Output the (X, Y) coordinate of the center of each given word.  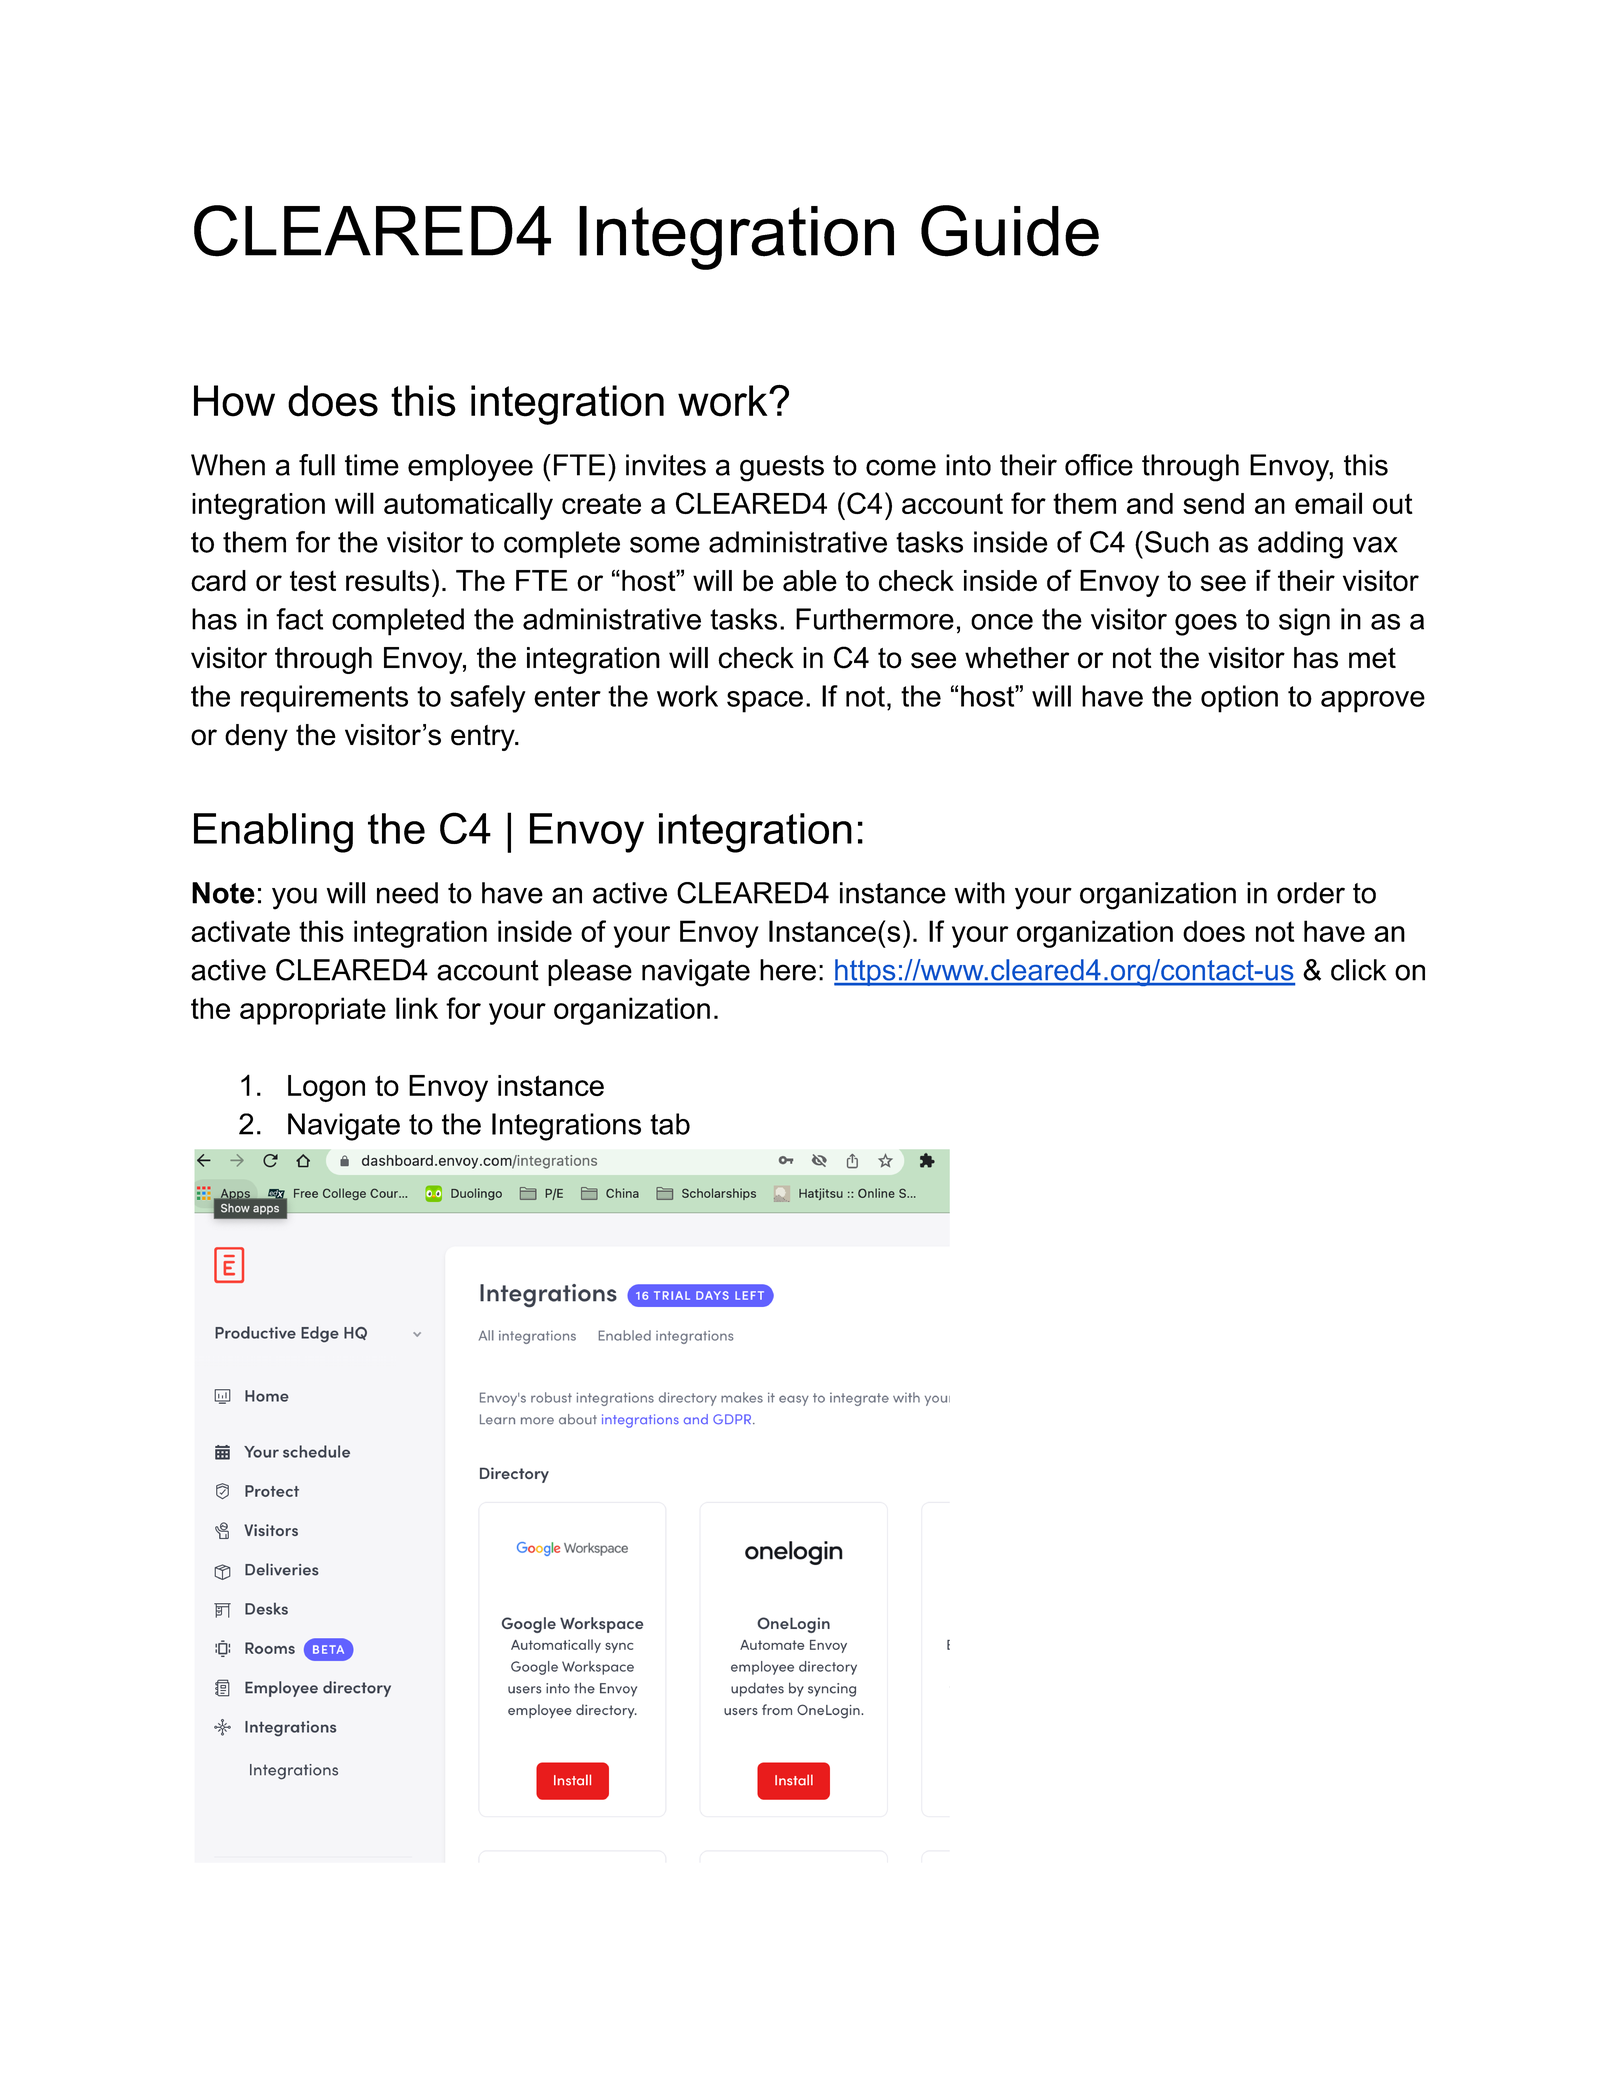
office (1099, 465)
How (234, 401)
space (765, 702)
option (1239, 699)
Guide (1010, 231)
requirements (324, 699)
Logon (326, 1088)
